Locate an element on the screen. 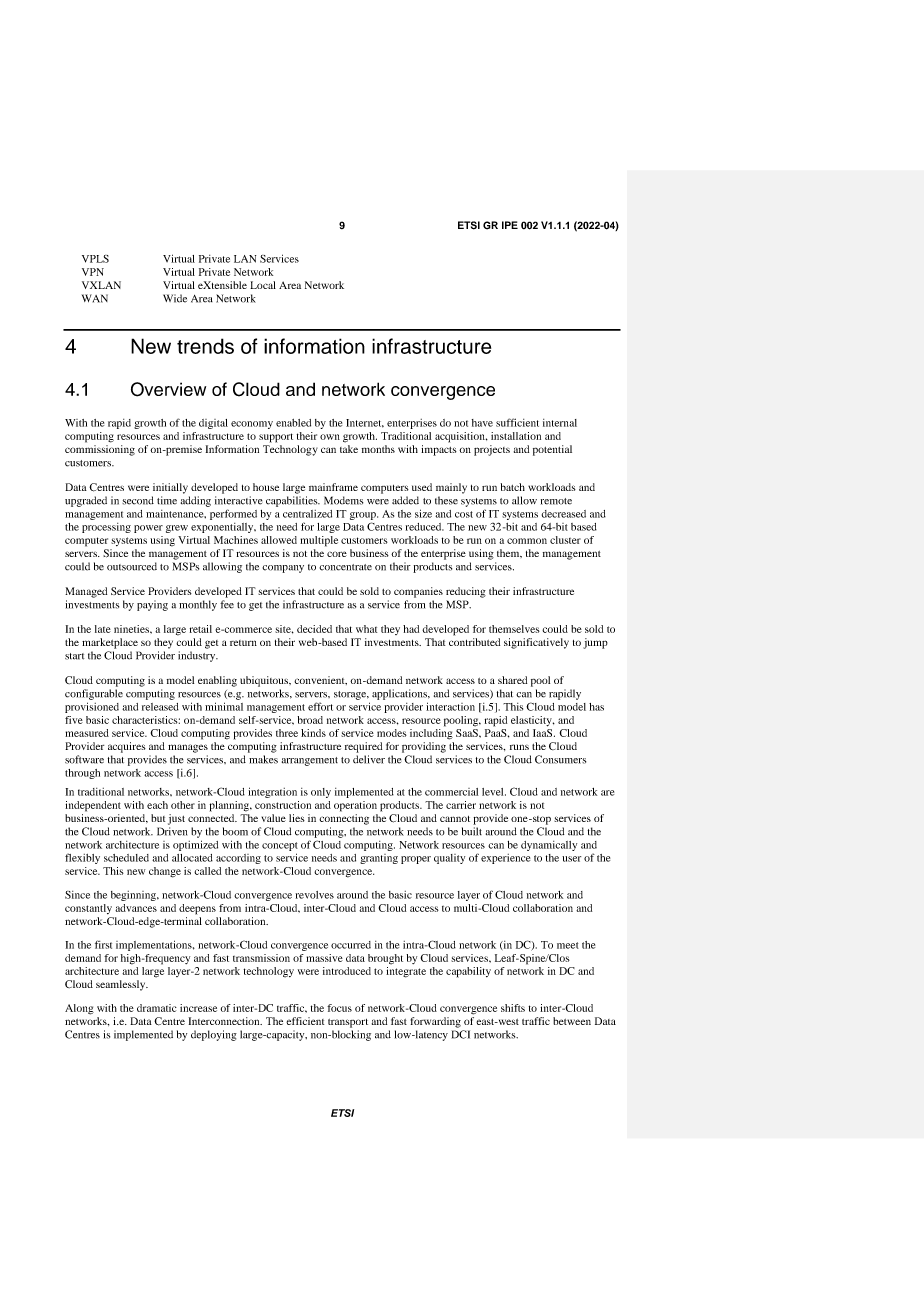  dramatic is located at coordinates (157, 1008).
